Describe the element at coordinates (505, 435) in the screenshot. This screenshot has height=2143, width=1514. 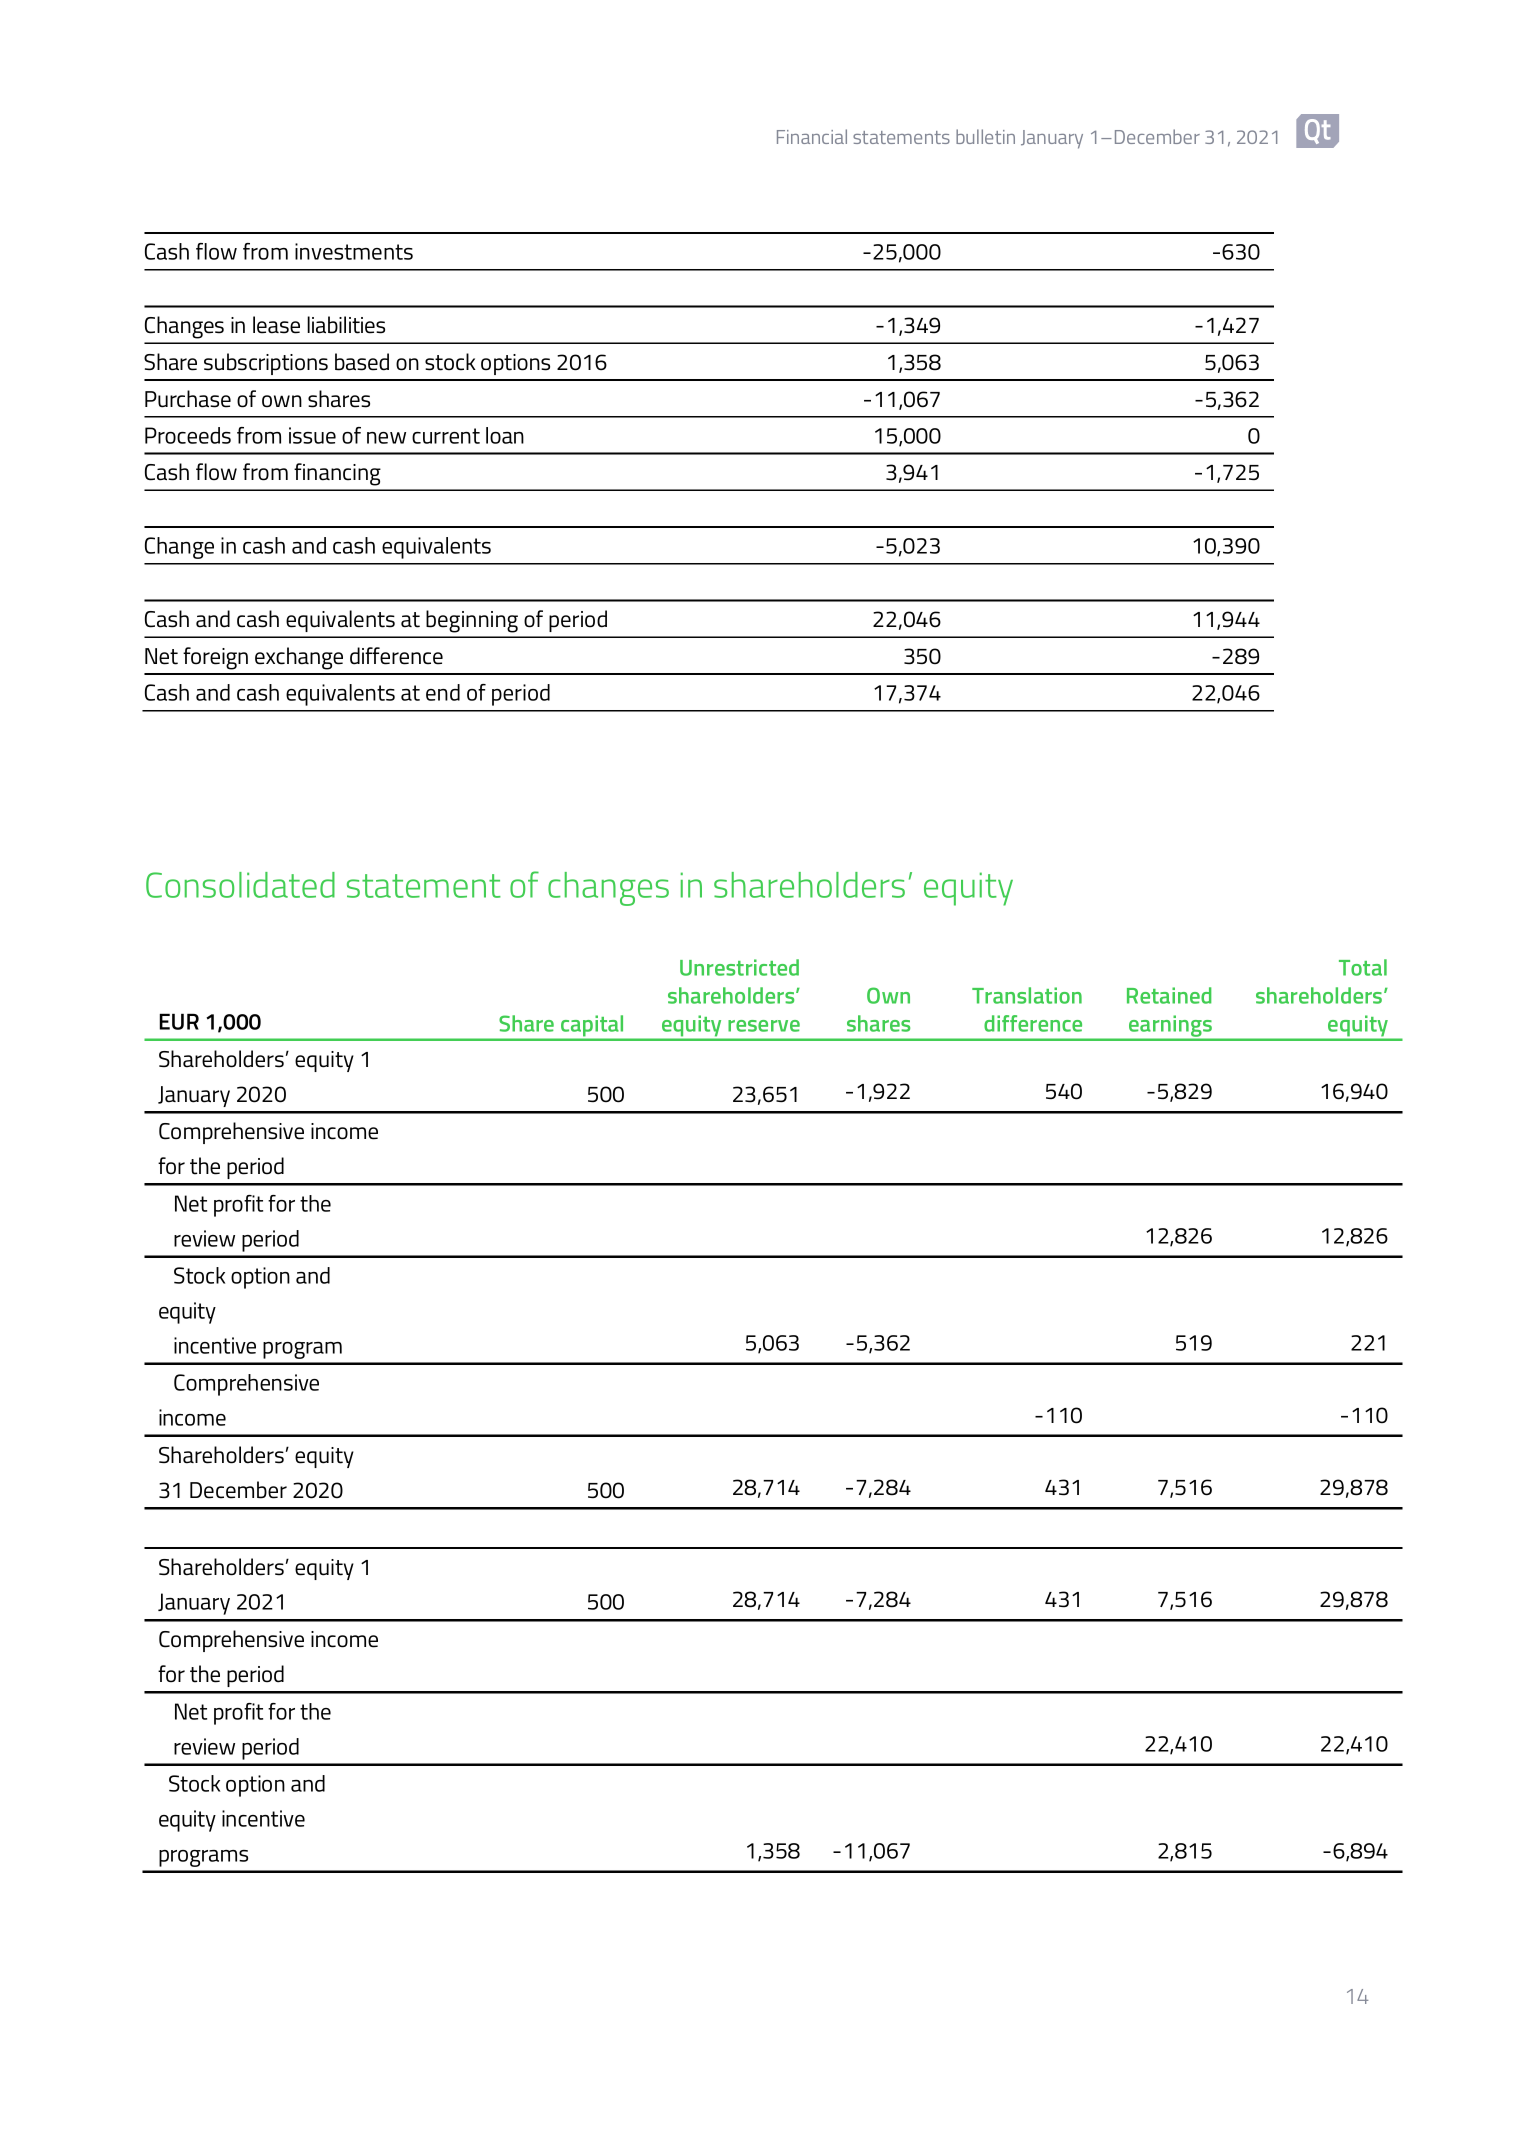
I see `loan` at that location.
